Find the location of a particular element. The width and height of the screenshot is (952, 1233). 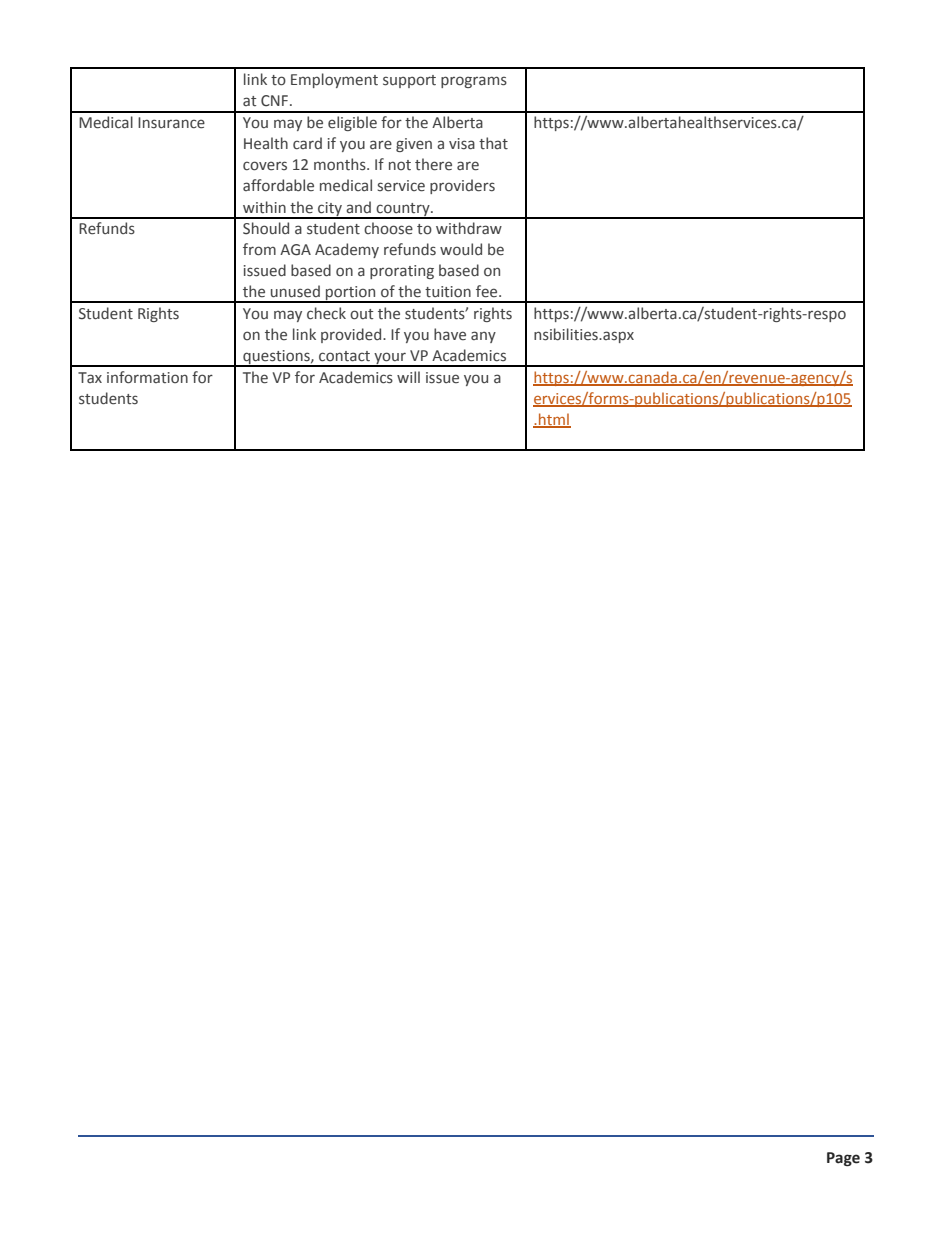

information is located at coordinates (147, 377).
